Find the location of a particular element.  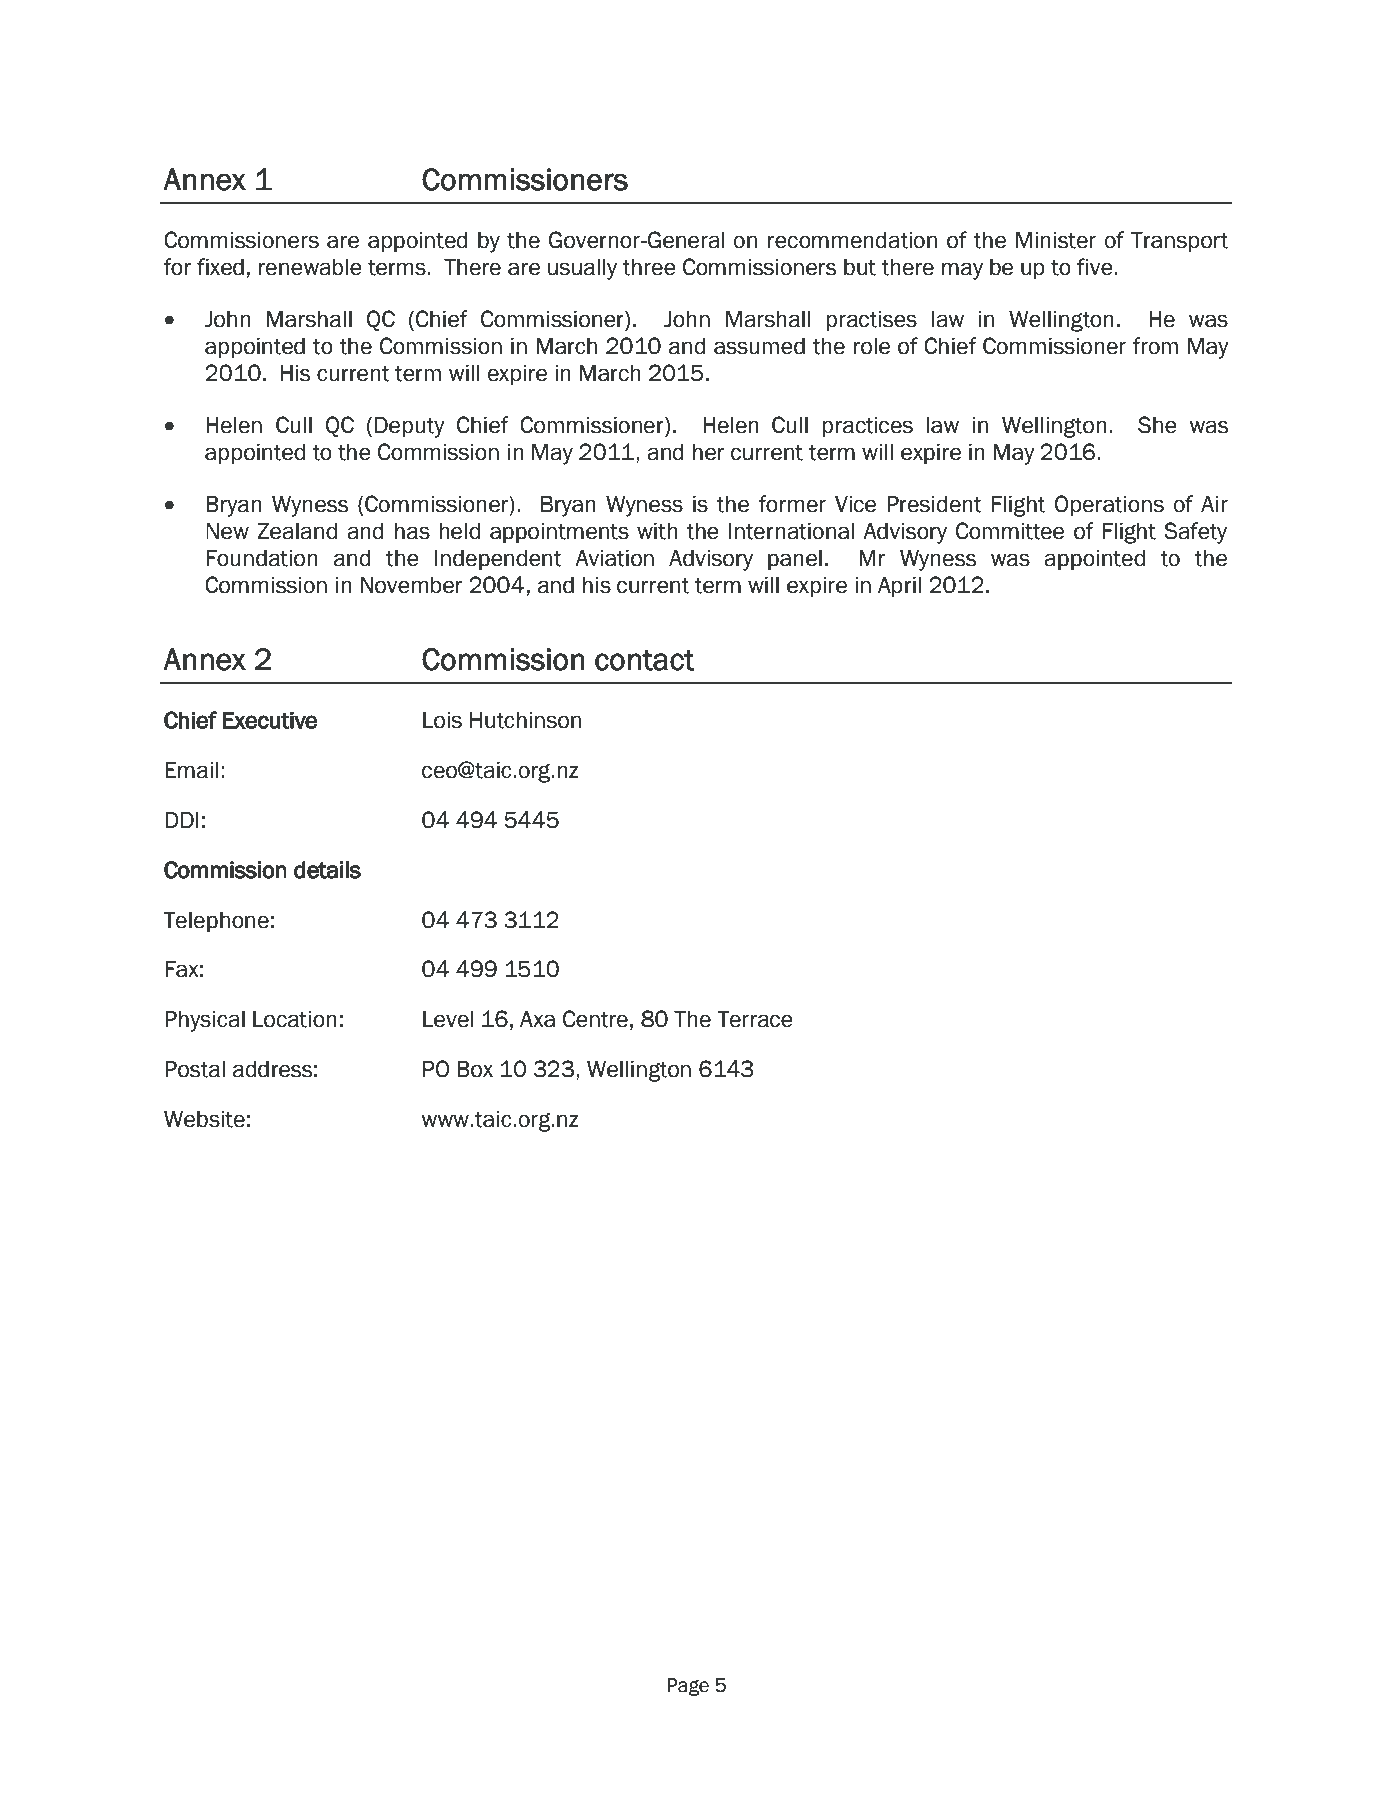

renewable is located at coordinates (310, 267).
